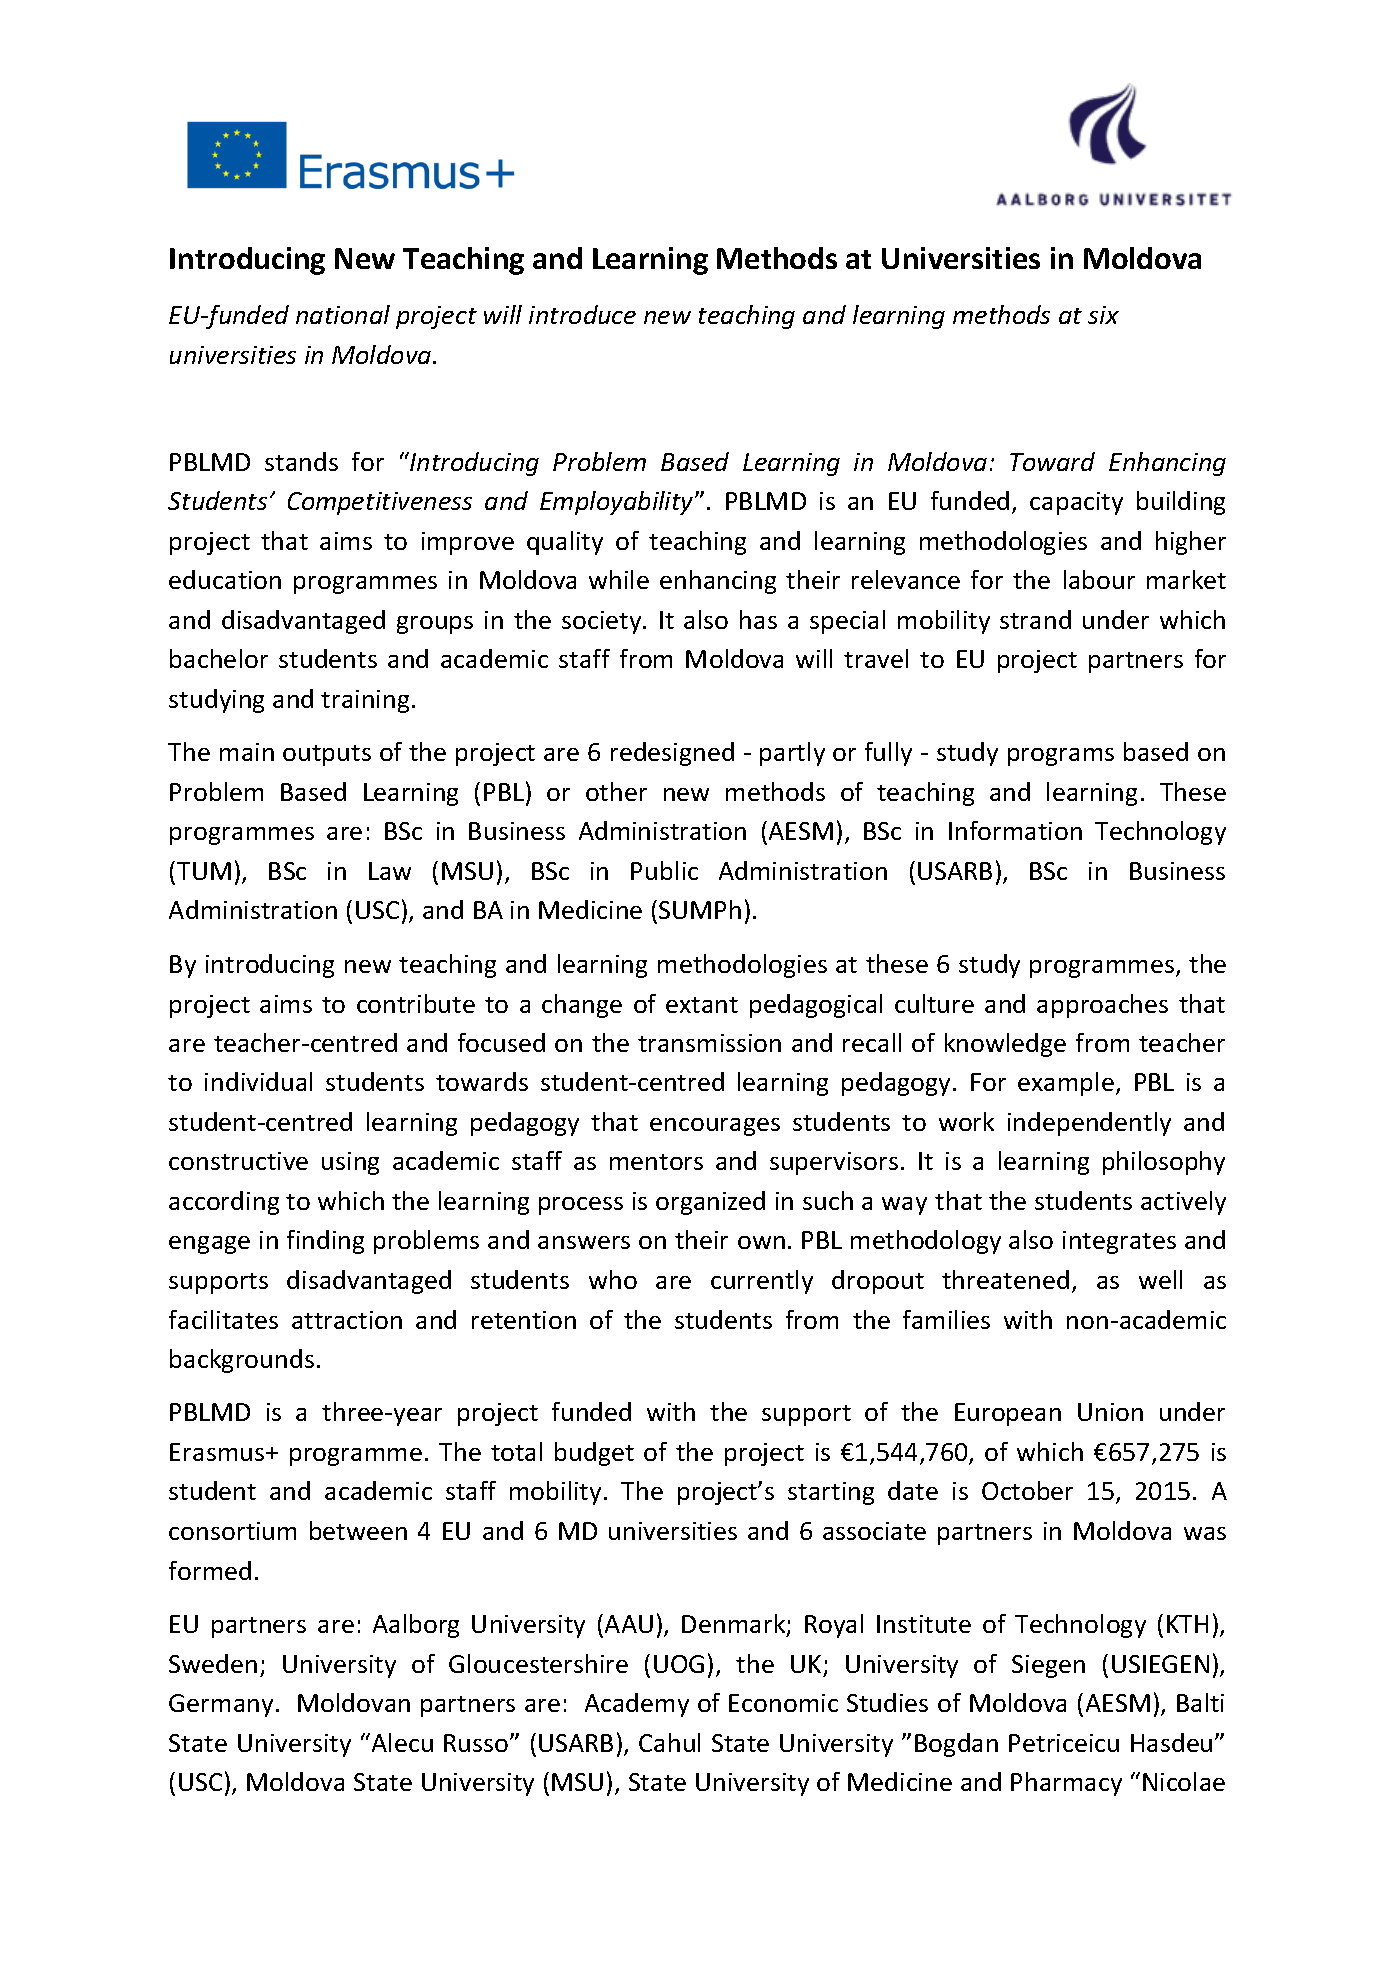 The height and width of the screenshot is (1974, 1396). What do you see at coordinates (221, 1705) in the screenshot?
I see `Germany` at bounding box center [221, 1705].
